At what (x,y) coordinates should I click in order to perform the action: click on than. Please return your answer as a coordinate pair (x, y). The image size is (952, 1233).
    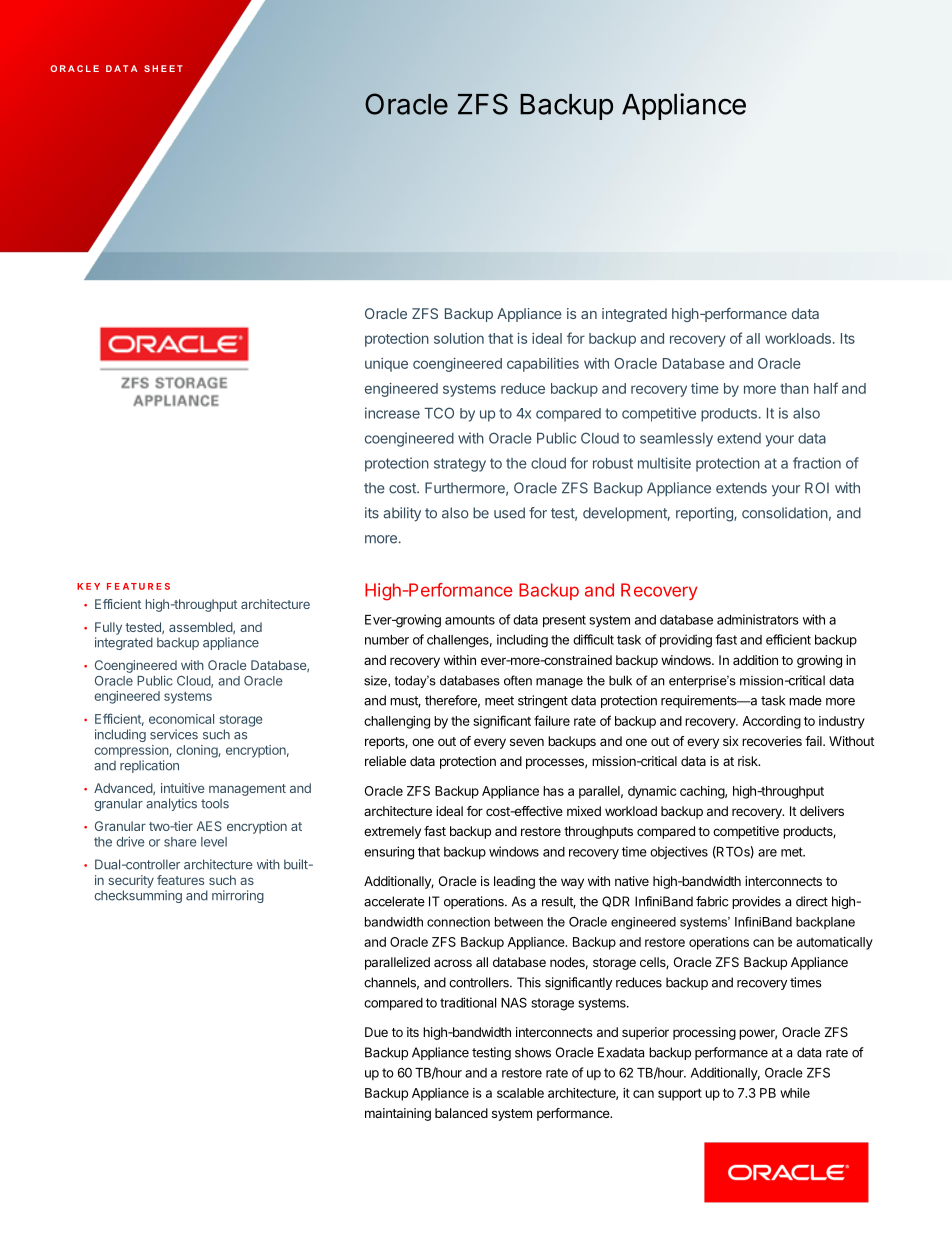
    Looking at the image, I should click on (794, 388).
